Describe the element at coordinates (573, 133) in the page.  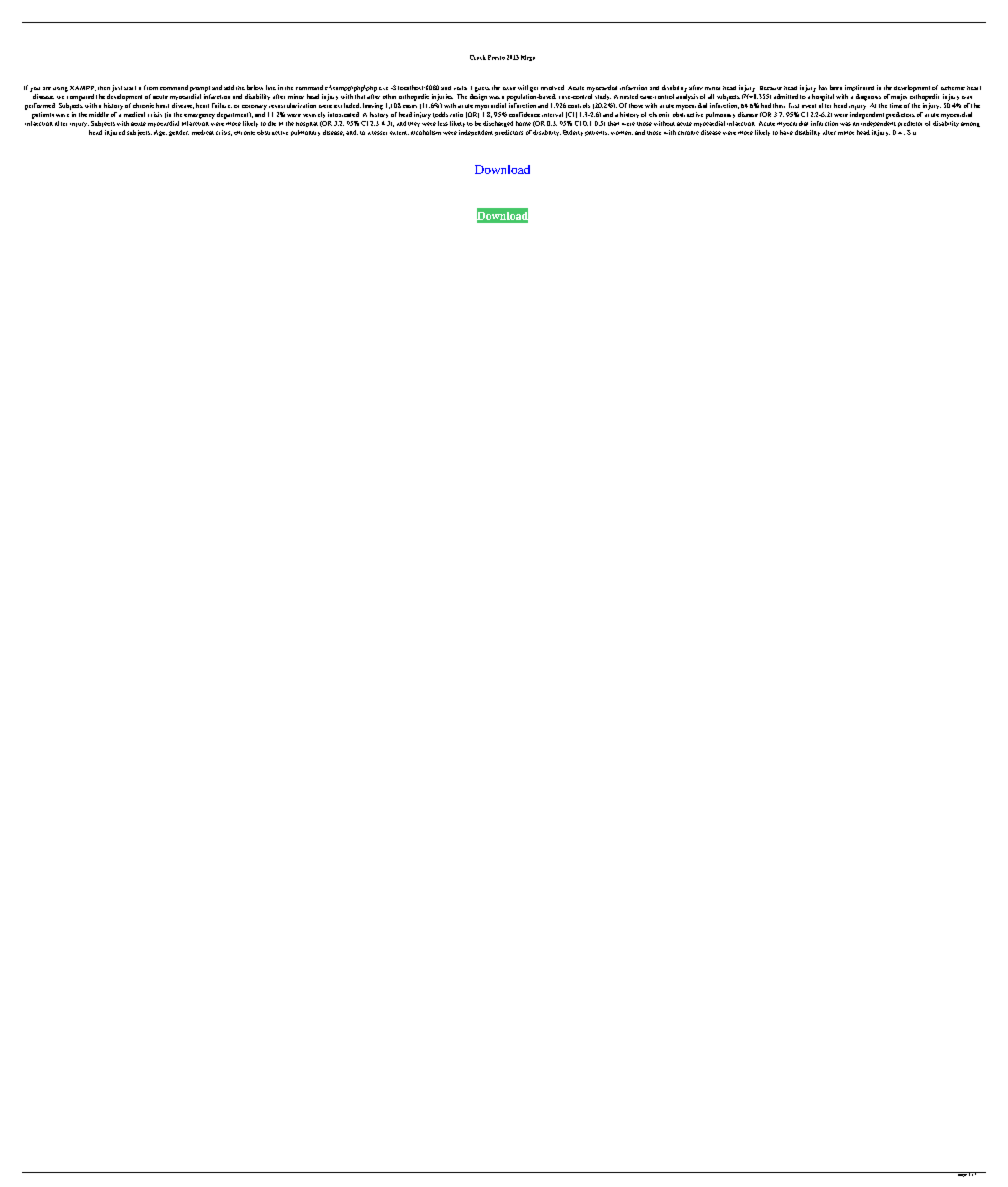
I see `Elderly` at that location.
